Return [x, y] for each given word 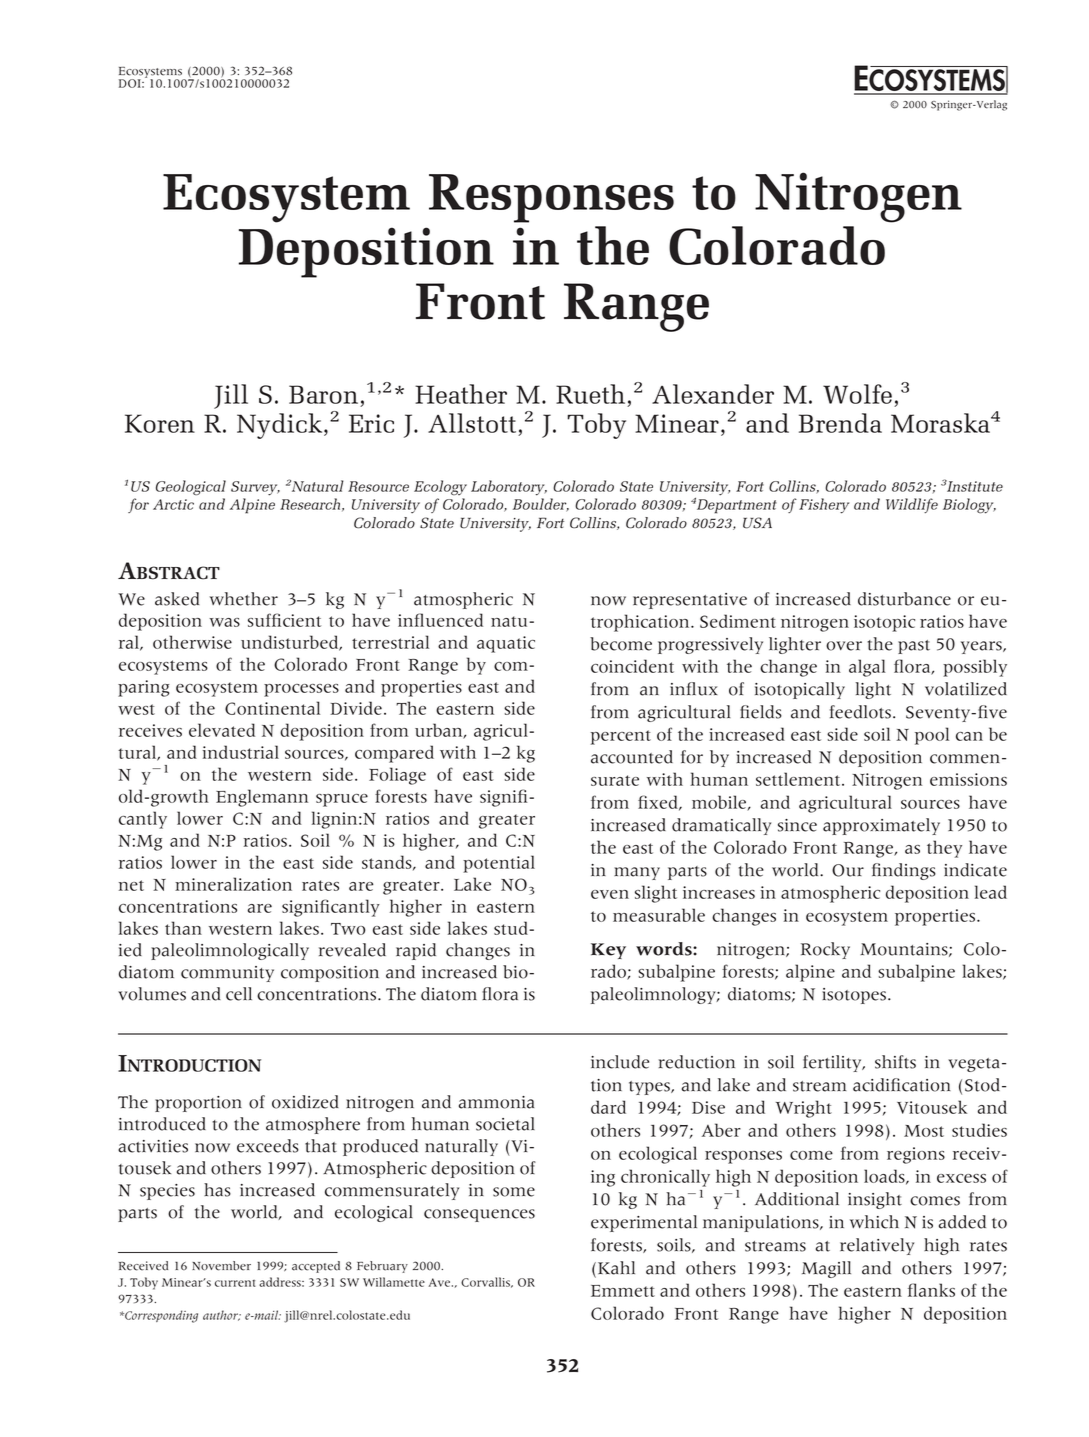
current [235, 1283]
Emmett [623, 1291]
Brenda [840, 423]
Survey [255, 488]
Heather [461, 394]
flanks [931, 1290]
